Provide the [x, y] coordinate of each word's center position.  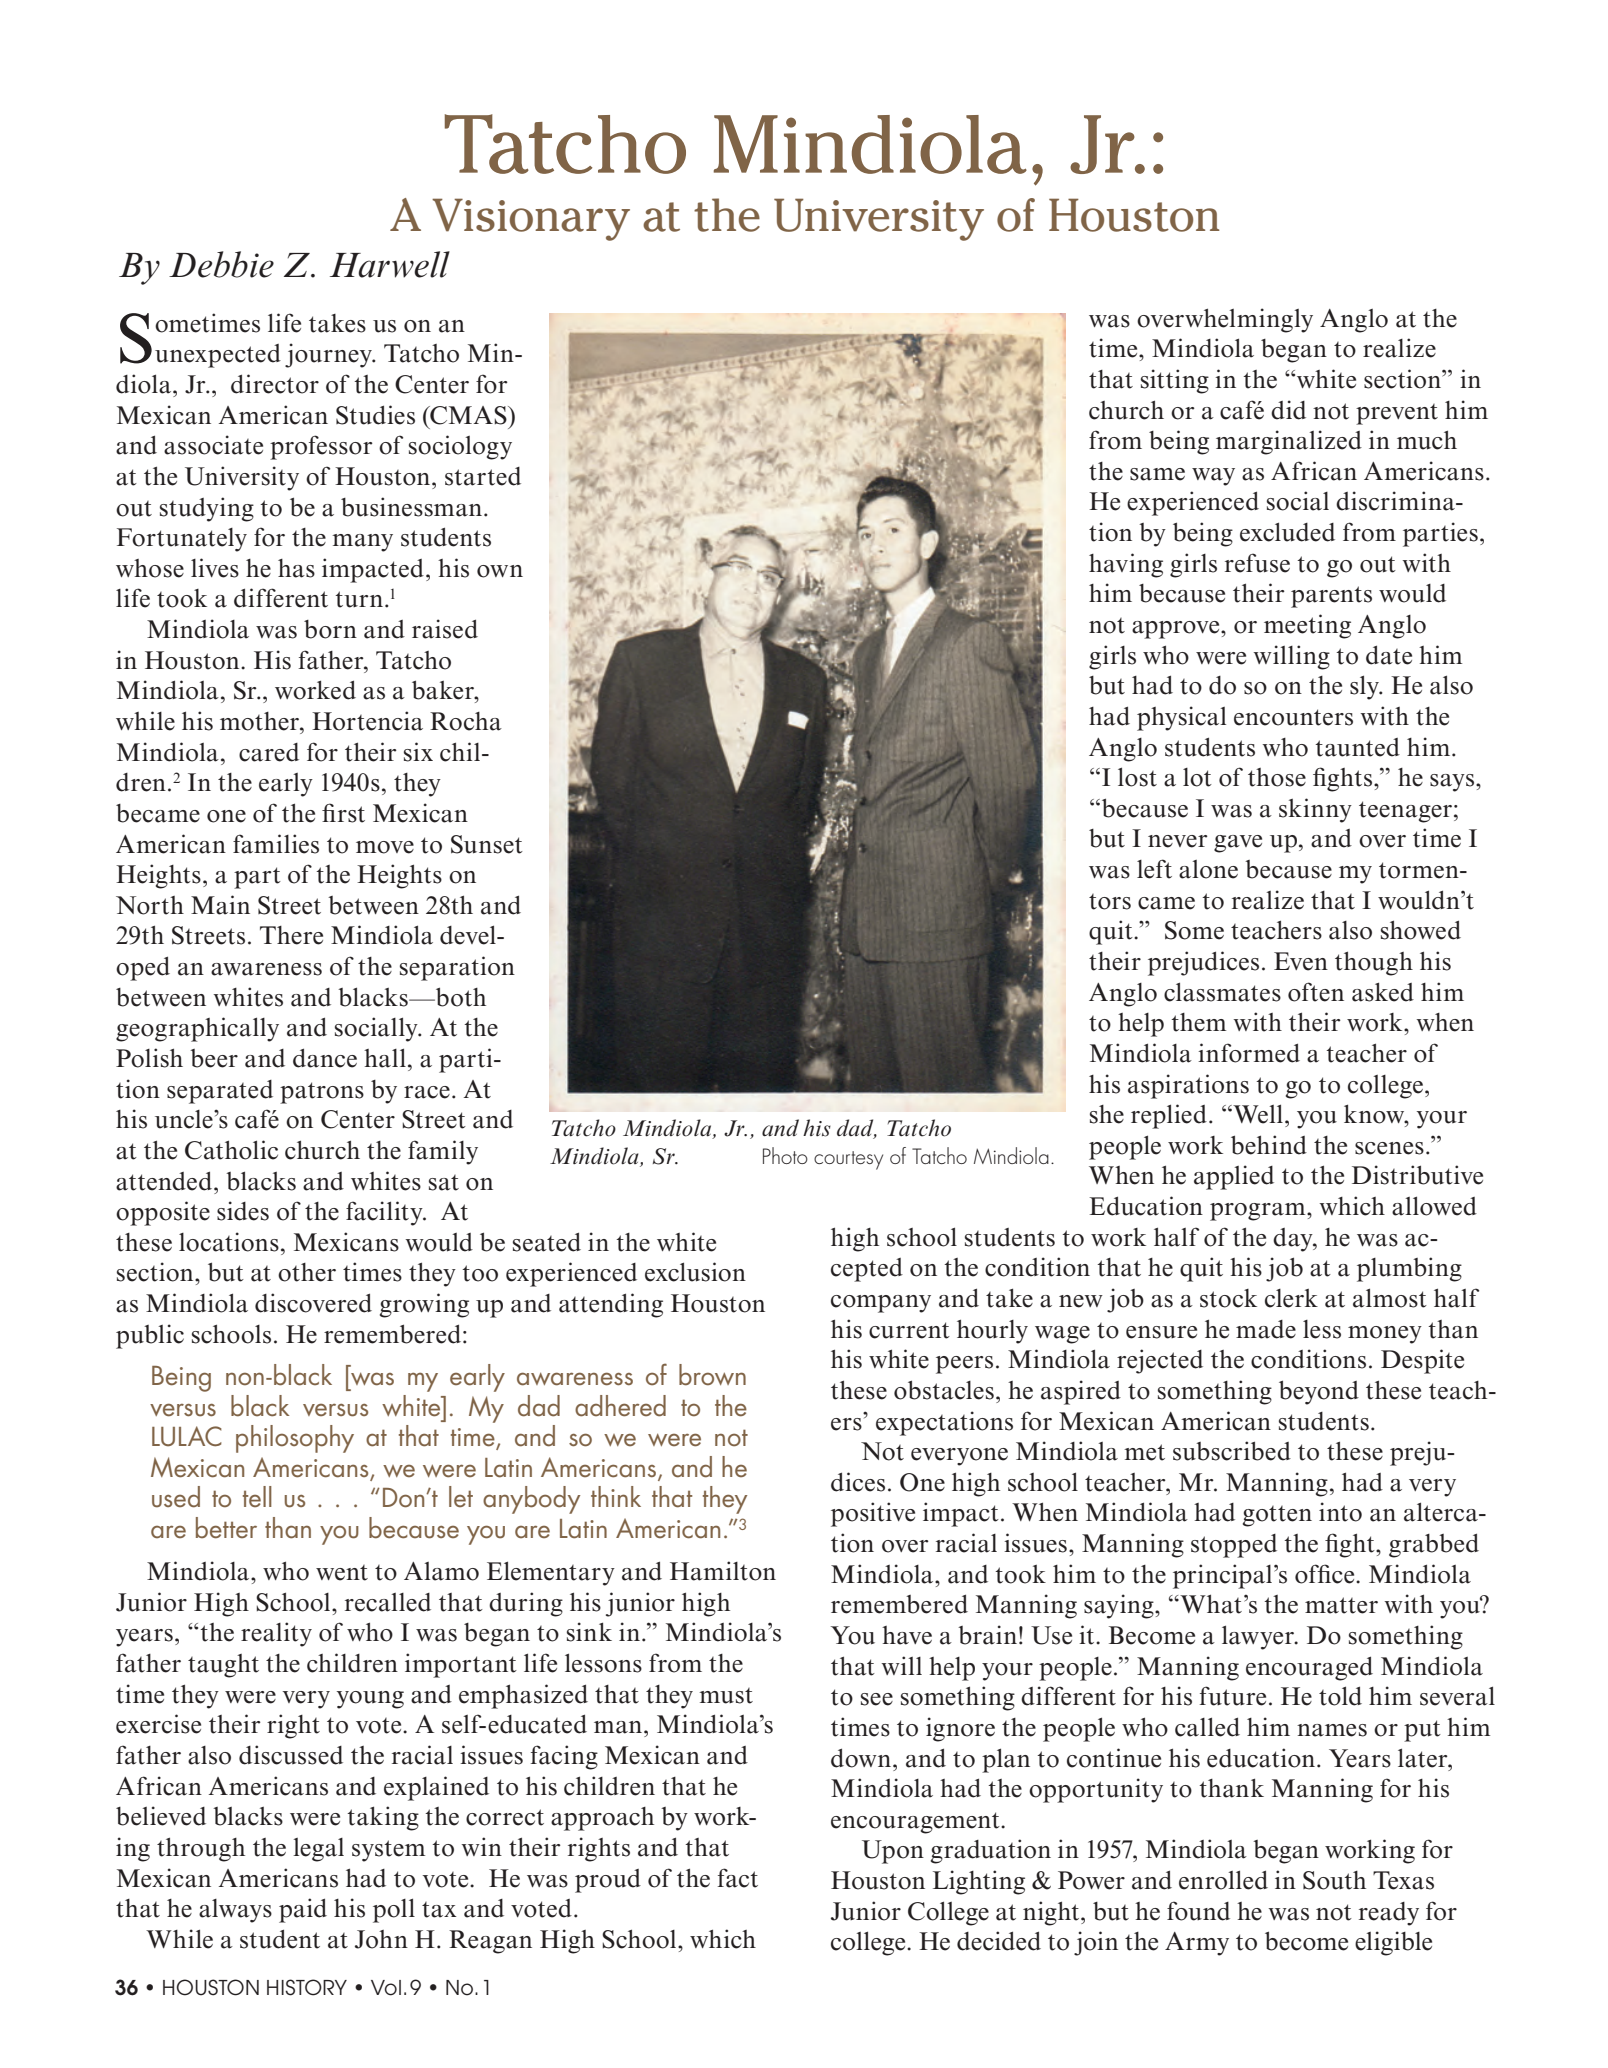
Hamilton [723, 1571]
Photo [785, 1155]
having [1126, 565]
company [881, 1304]
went [342, 1573]
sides [243, 1211]
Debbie [221, 264]
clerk [1291, 1298]
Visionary [531, 219]
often [1316, 992]
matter [1341, 1605]
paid [303, 1910]
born [330, 629]
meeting [1307, 626]
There [291, 935]
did [1288, 410]
